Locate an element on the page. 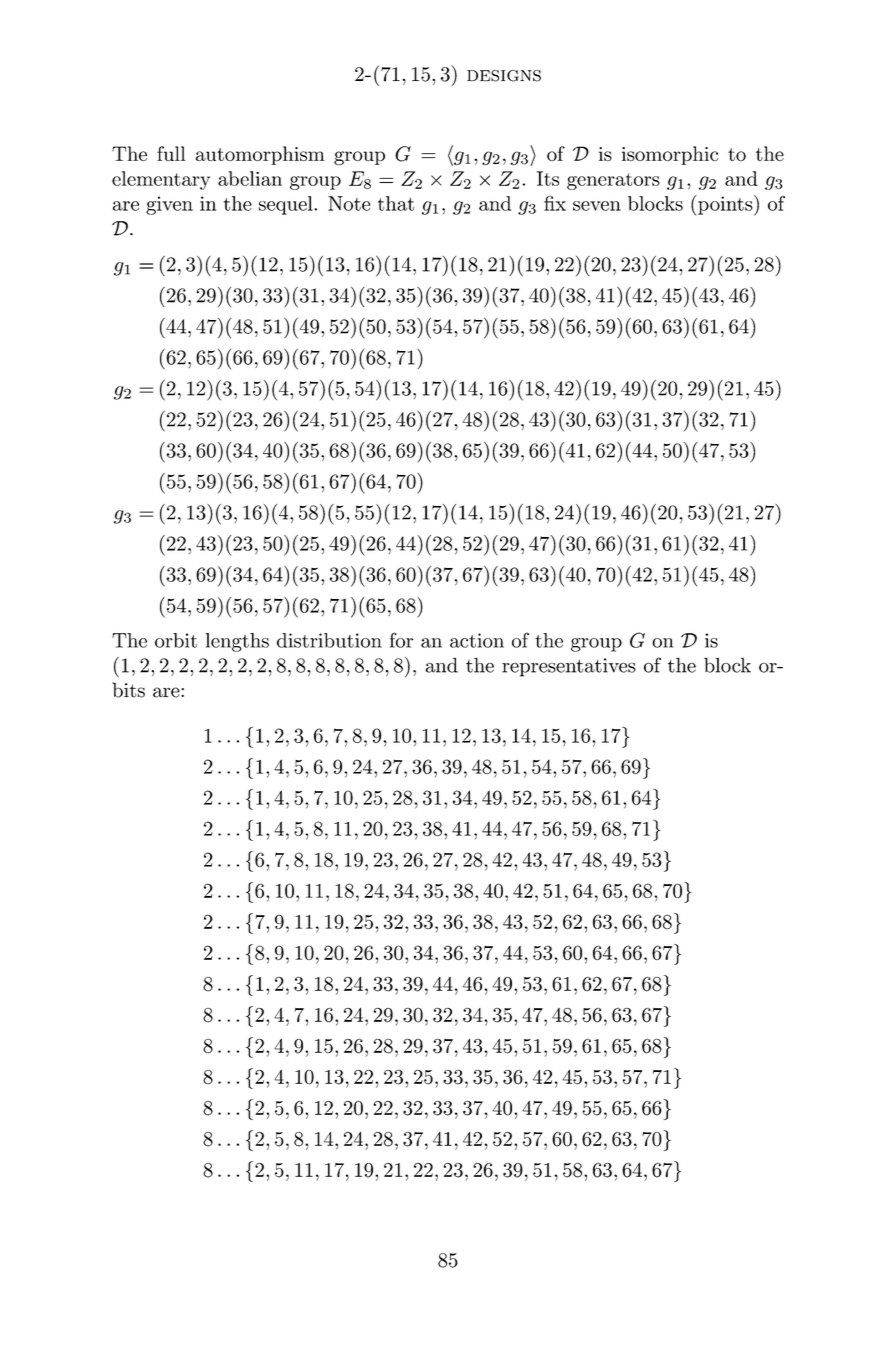 The height and width of the page is (1345, 896). automorphism is located at coordinates (260, 155).
